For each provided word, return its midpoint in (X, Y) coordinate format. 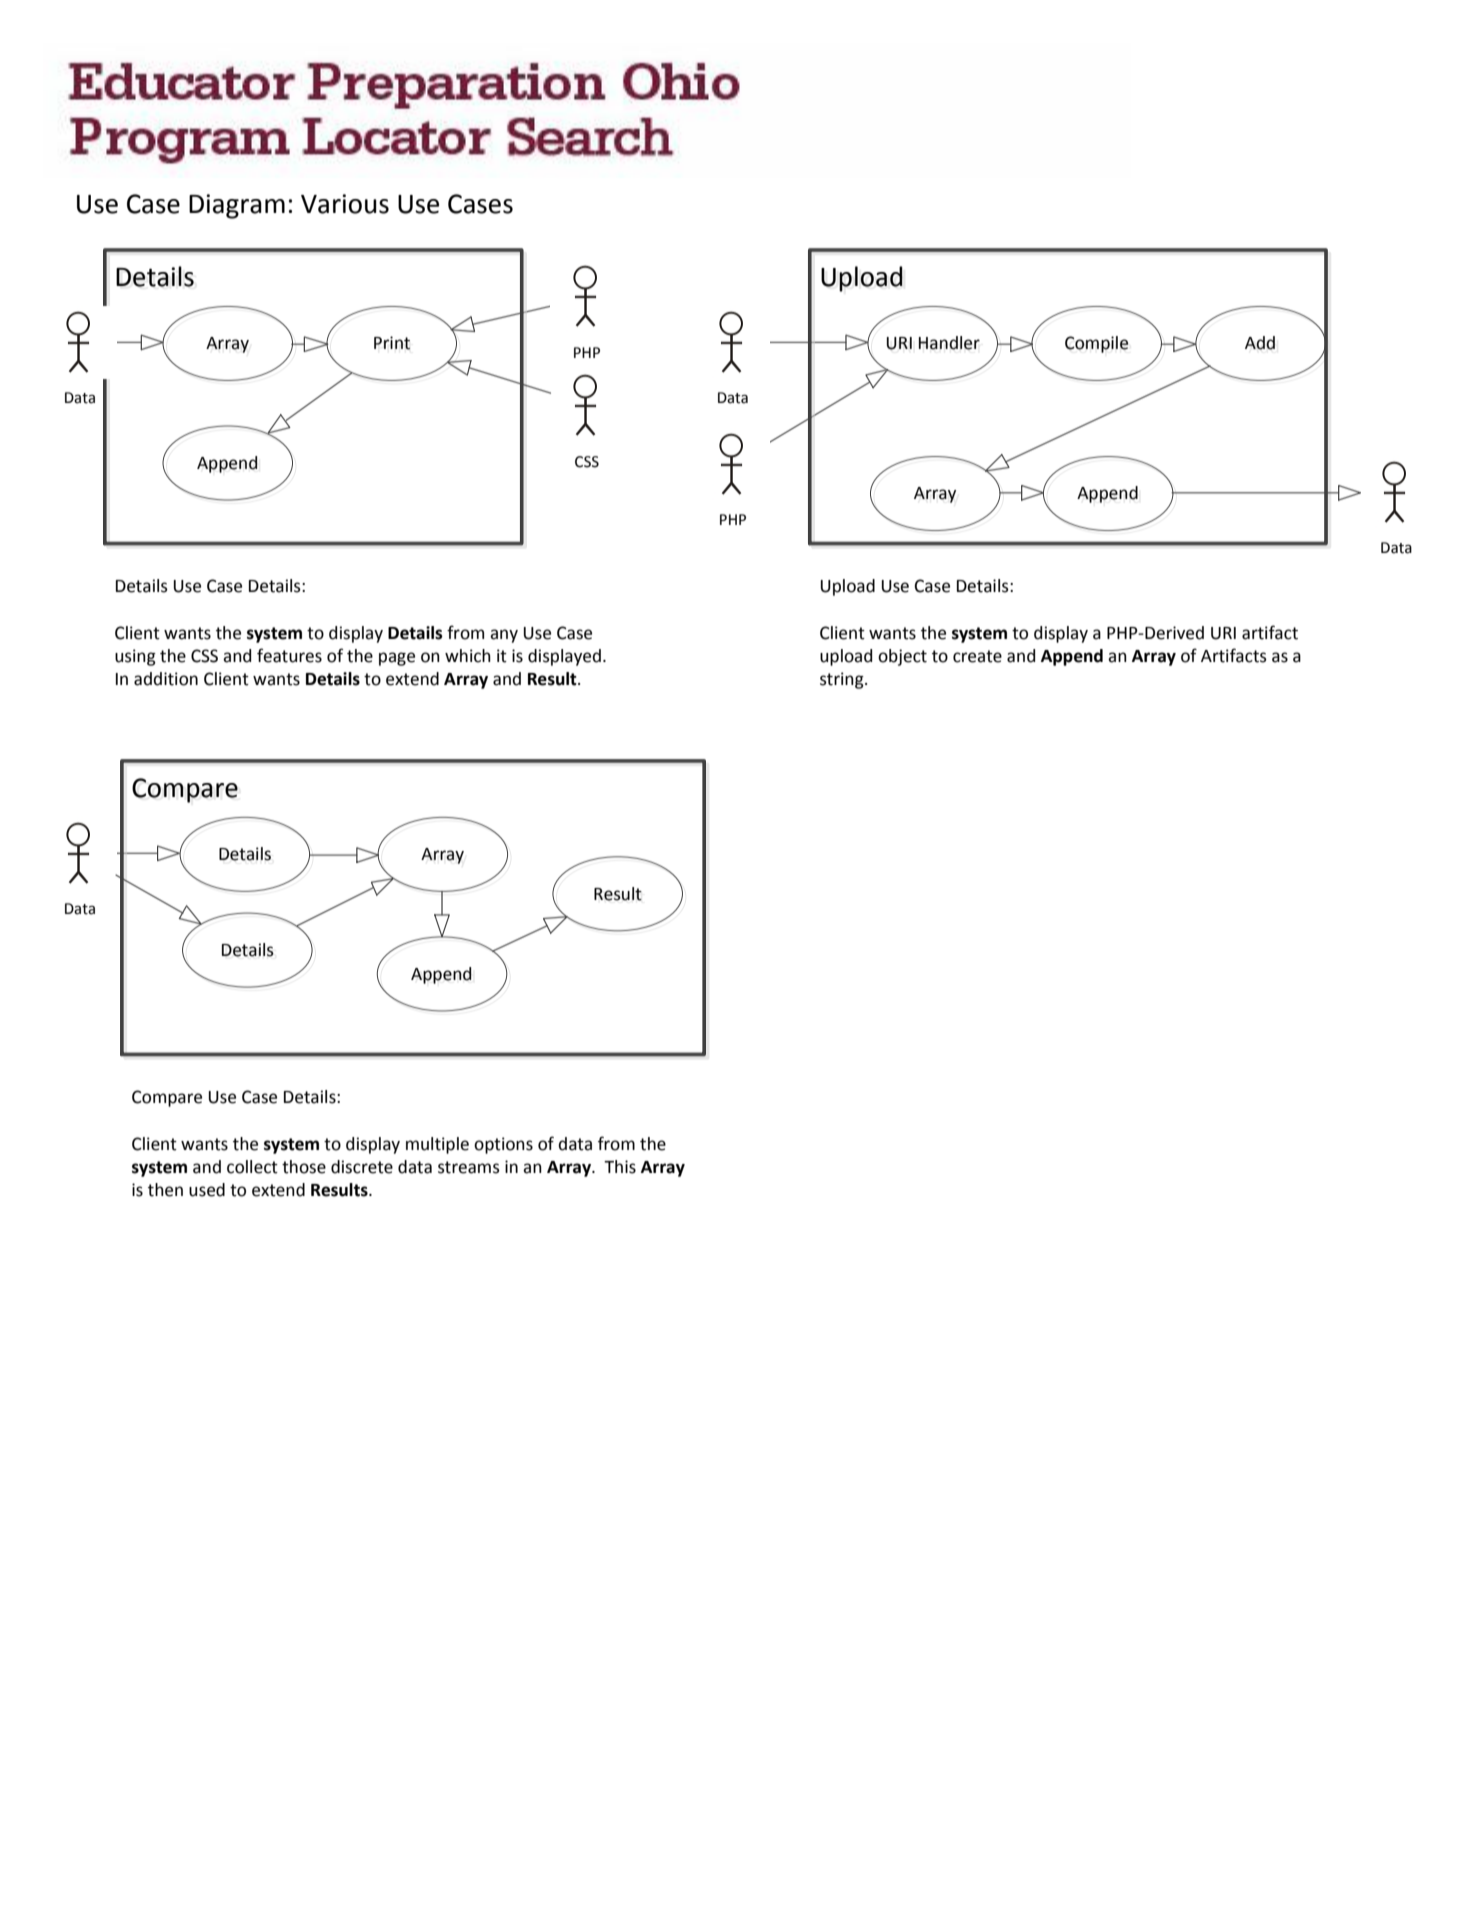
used (207, 1190)
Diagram (237, 206)
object (902, 657)
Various (345, 204)
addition (166, 679)
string (843, 680)
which (468, 656)
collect (252, 1167)
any (504, 636)
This (620, 1167)
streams (469, 1167)
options (503, 1145)
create (977, 656)
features (289, 655)
